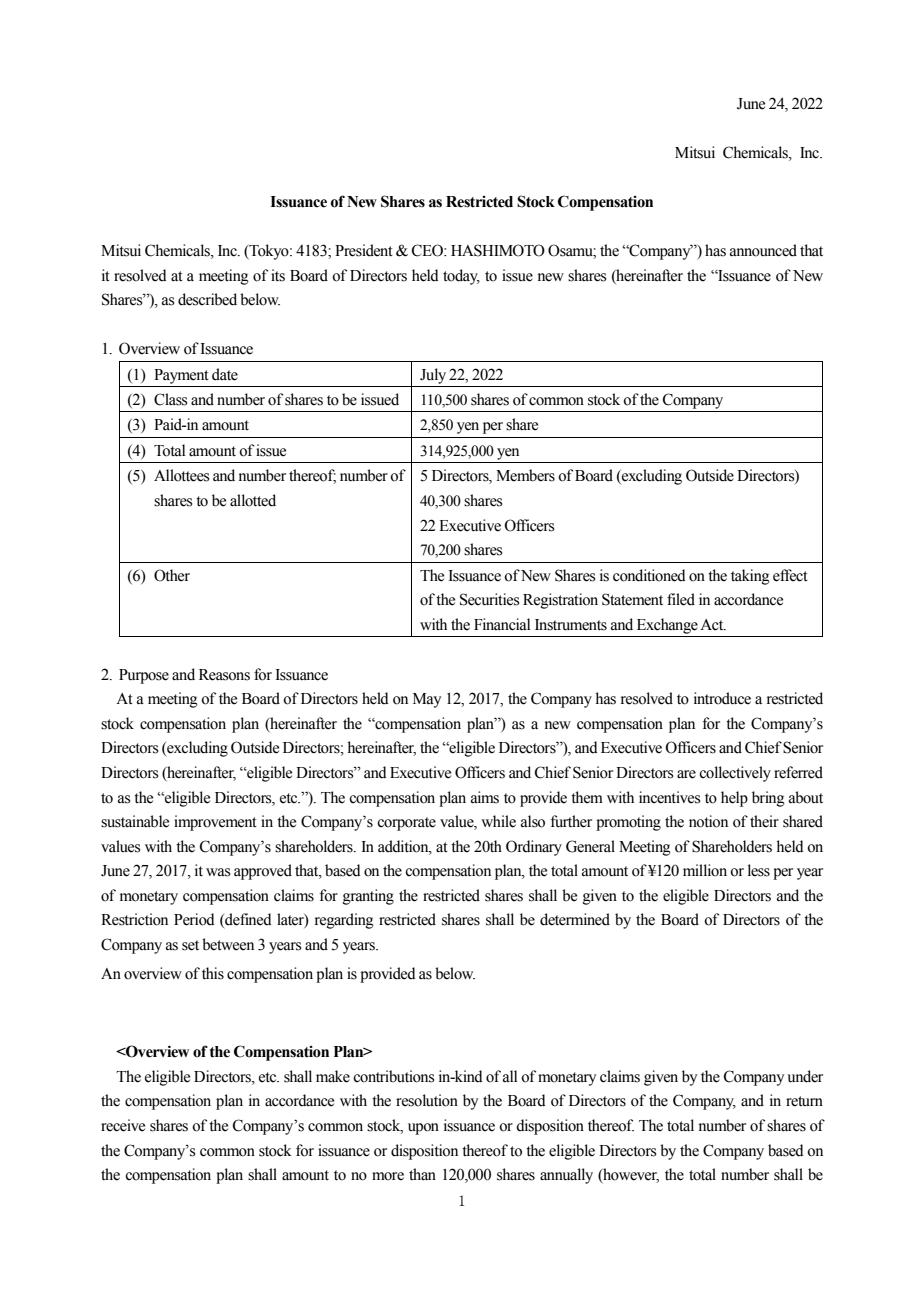 This image has width=924, height=1308. What do you see at coordinates (427, 700) in the image?
I see `May` at bounding box center [427, 700].
